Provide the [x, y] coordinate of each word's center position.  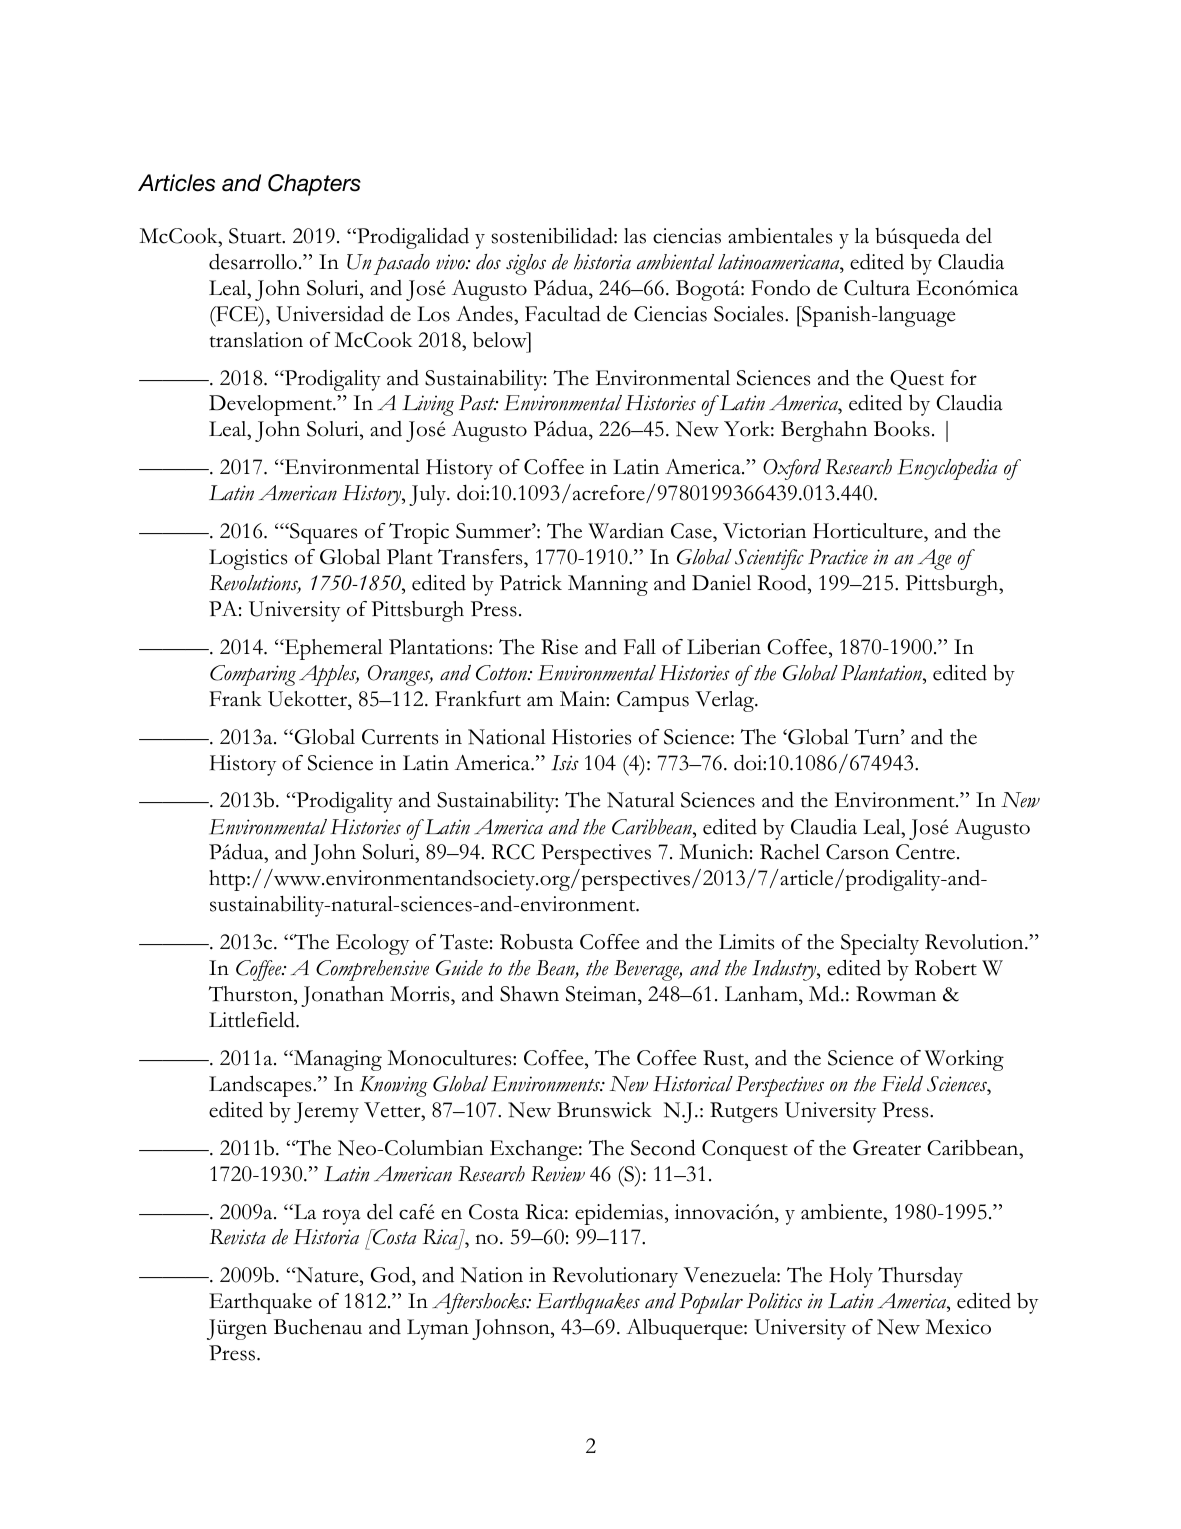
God [392, 1274]
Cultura [877, 288]
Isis [565, 762]
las [635, 236]
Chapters [314, 185]
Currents [400, 737]
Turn [878, 737]
